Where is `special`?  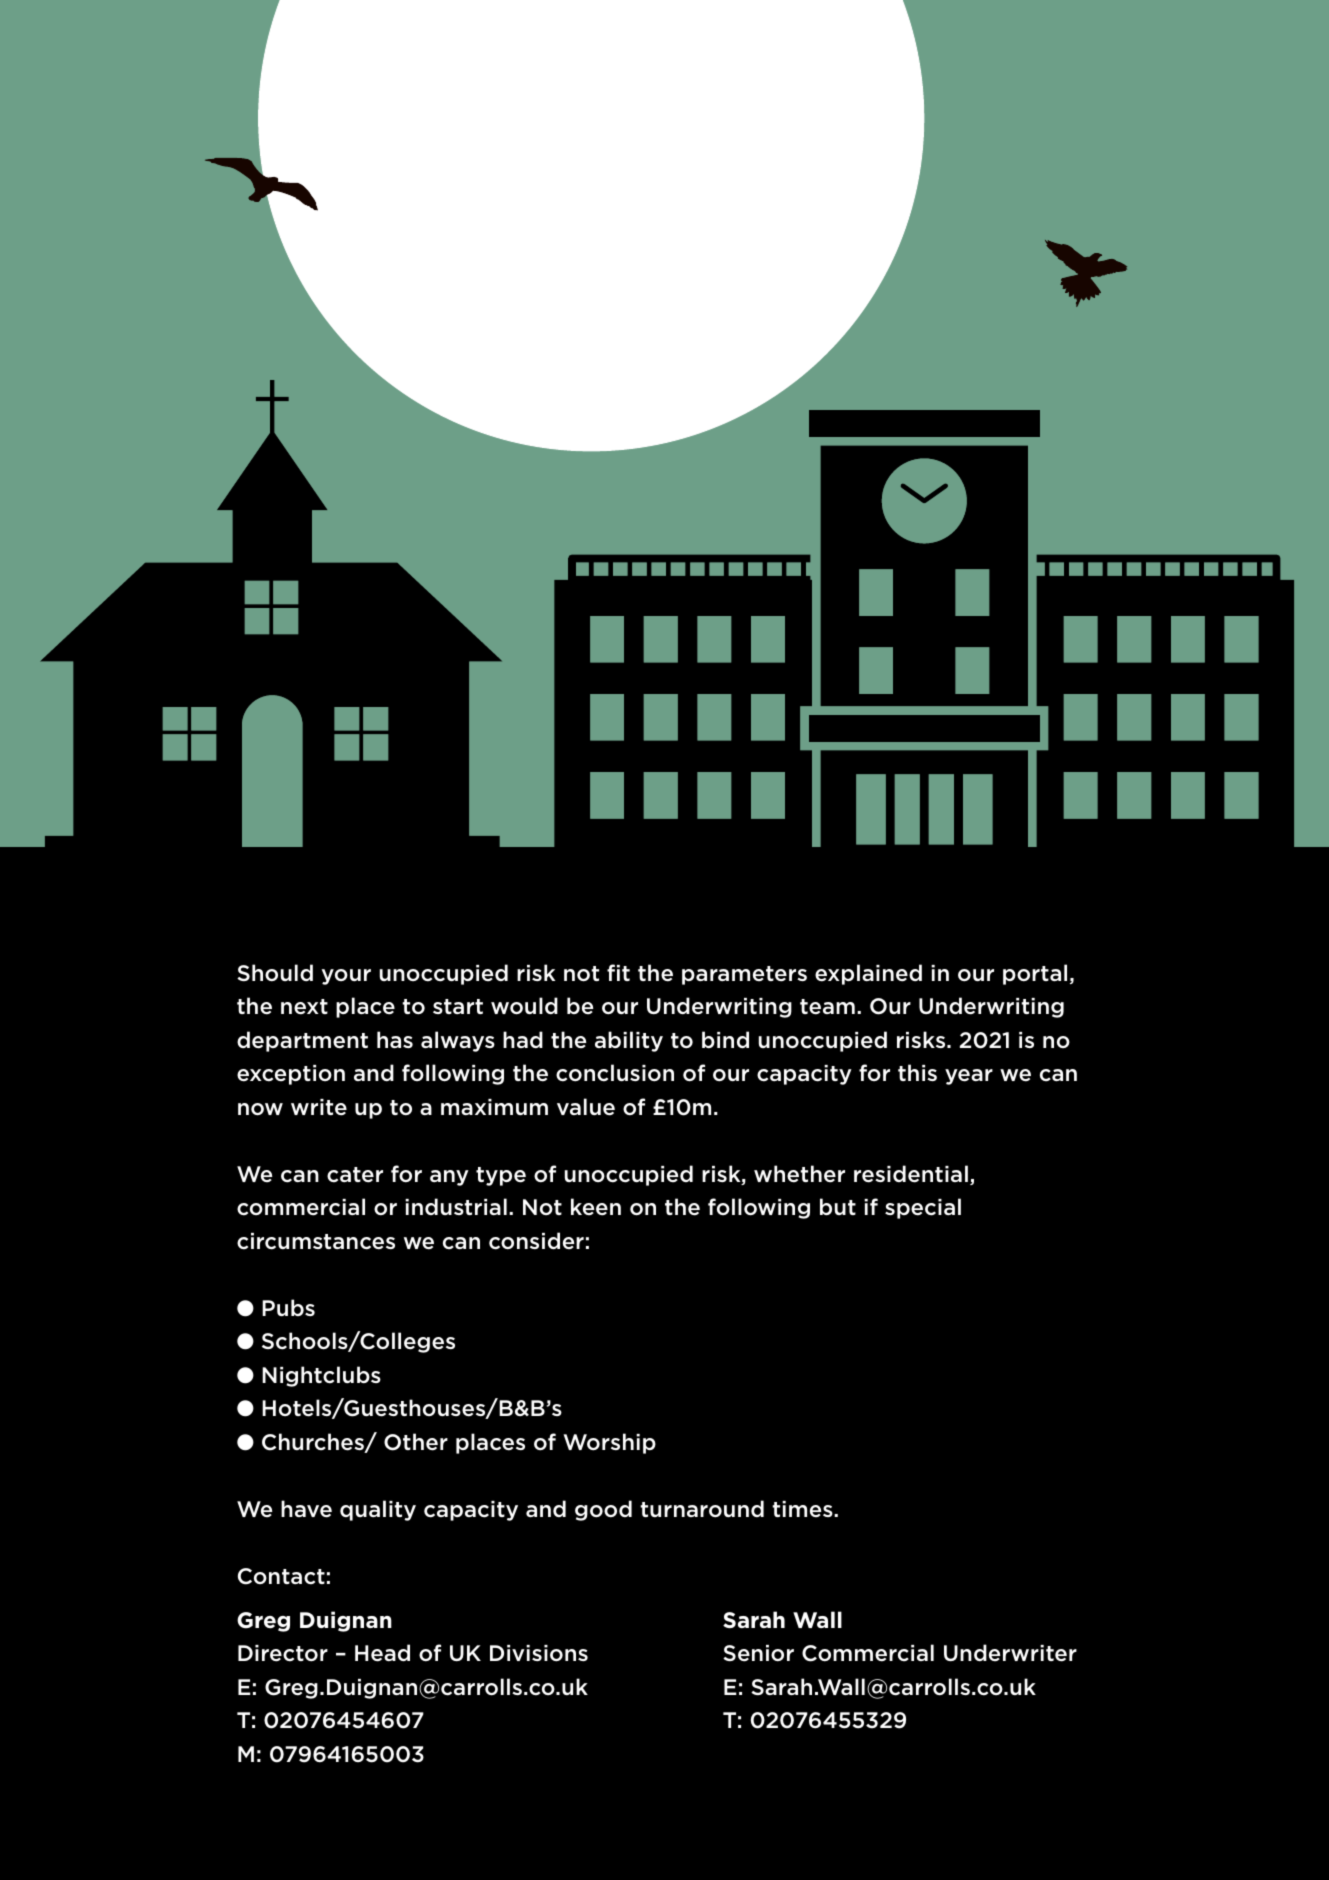 special is located at coordinates (923, 1208).
